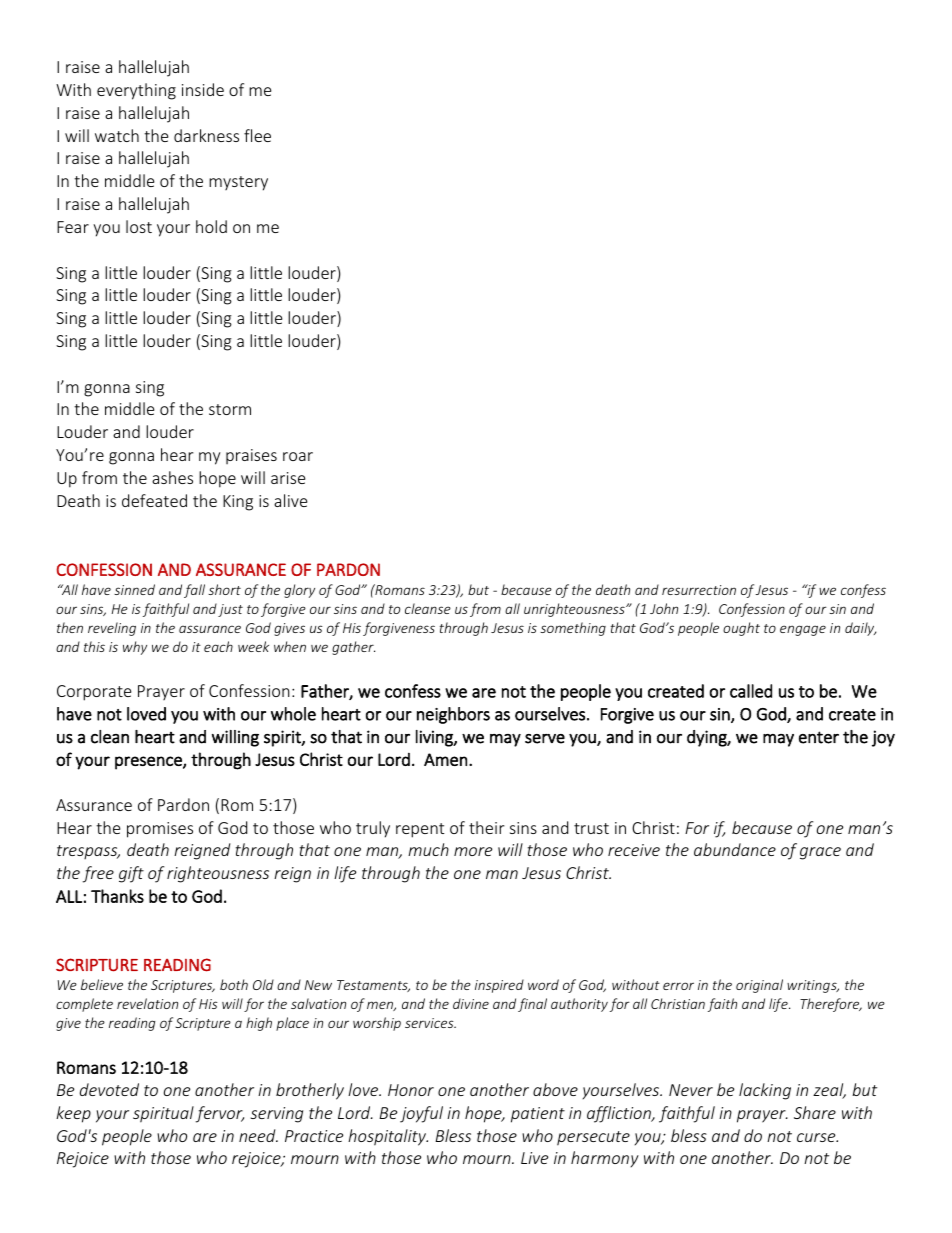  Describe the element at coordinates (257, 135) in the screenshot. I see `flee` at that location.
